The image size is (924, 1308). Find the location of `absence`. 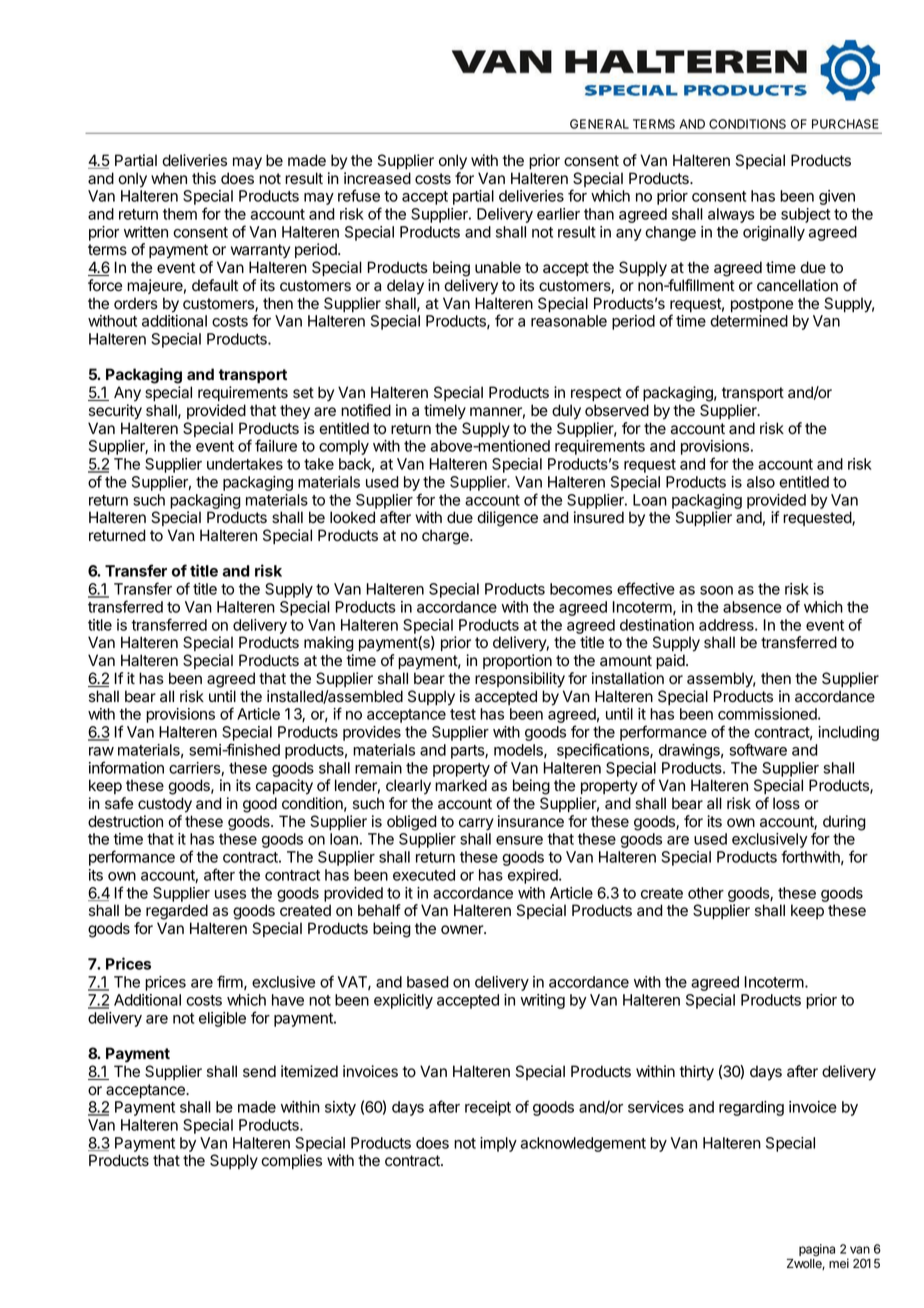

absence is located at coordinates (752, 607).
